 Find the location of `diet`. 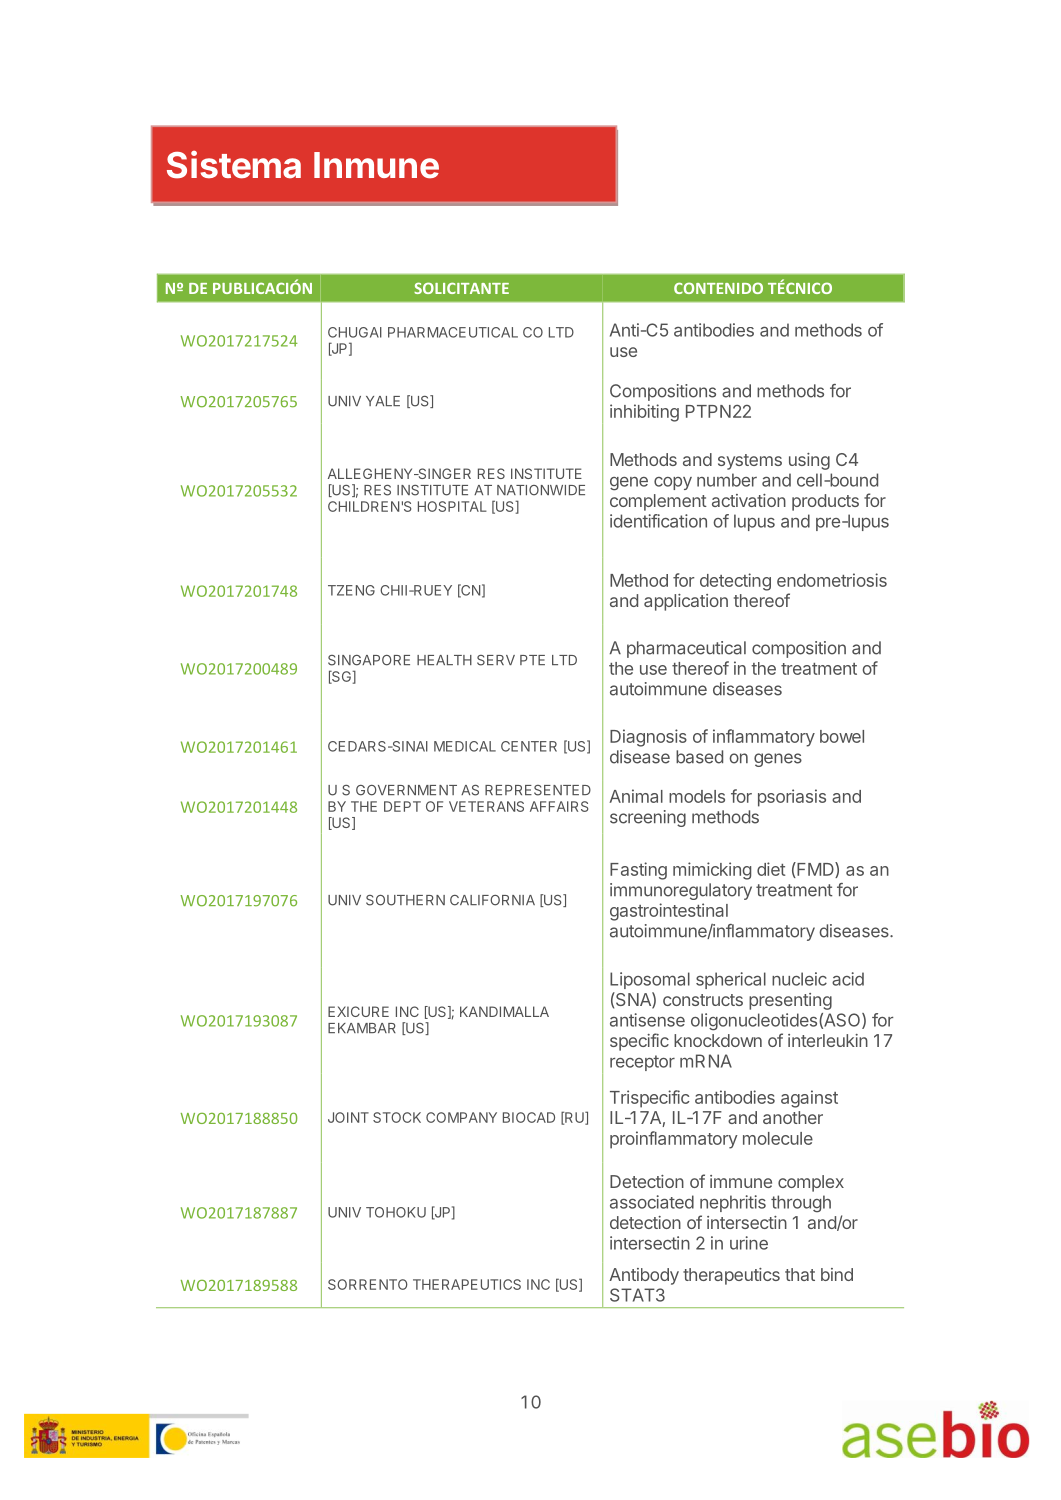

diet is located at coordinates (771, 869).
